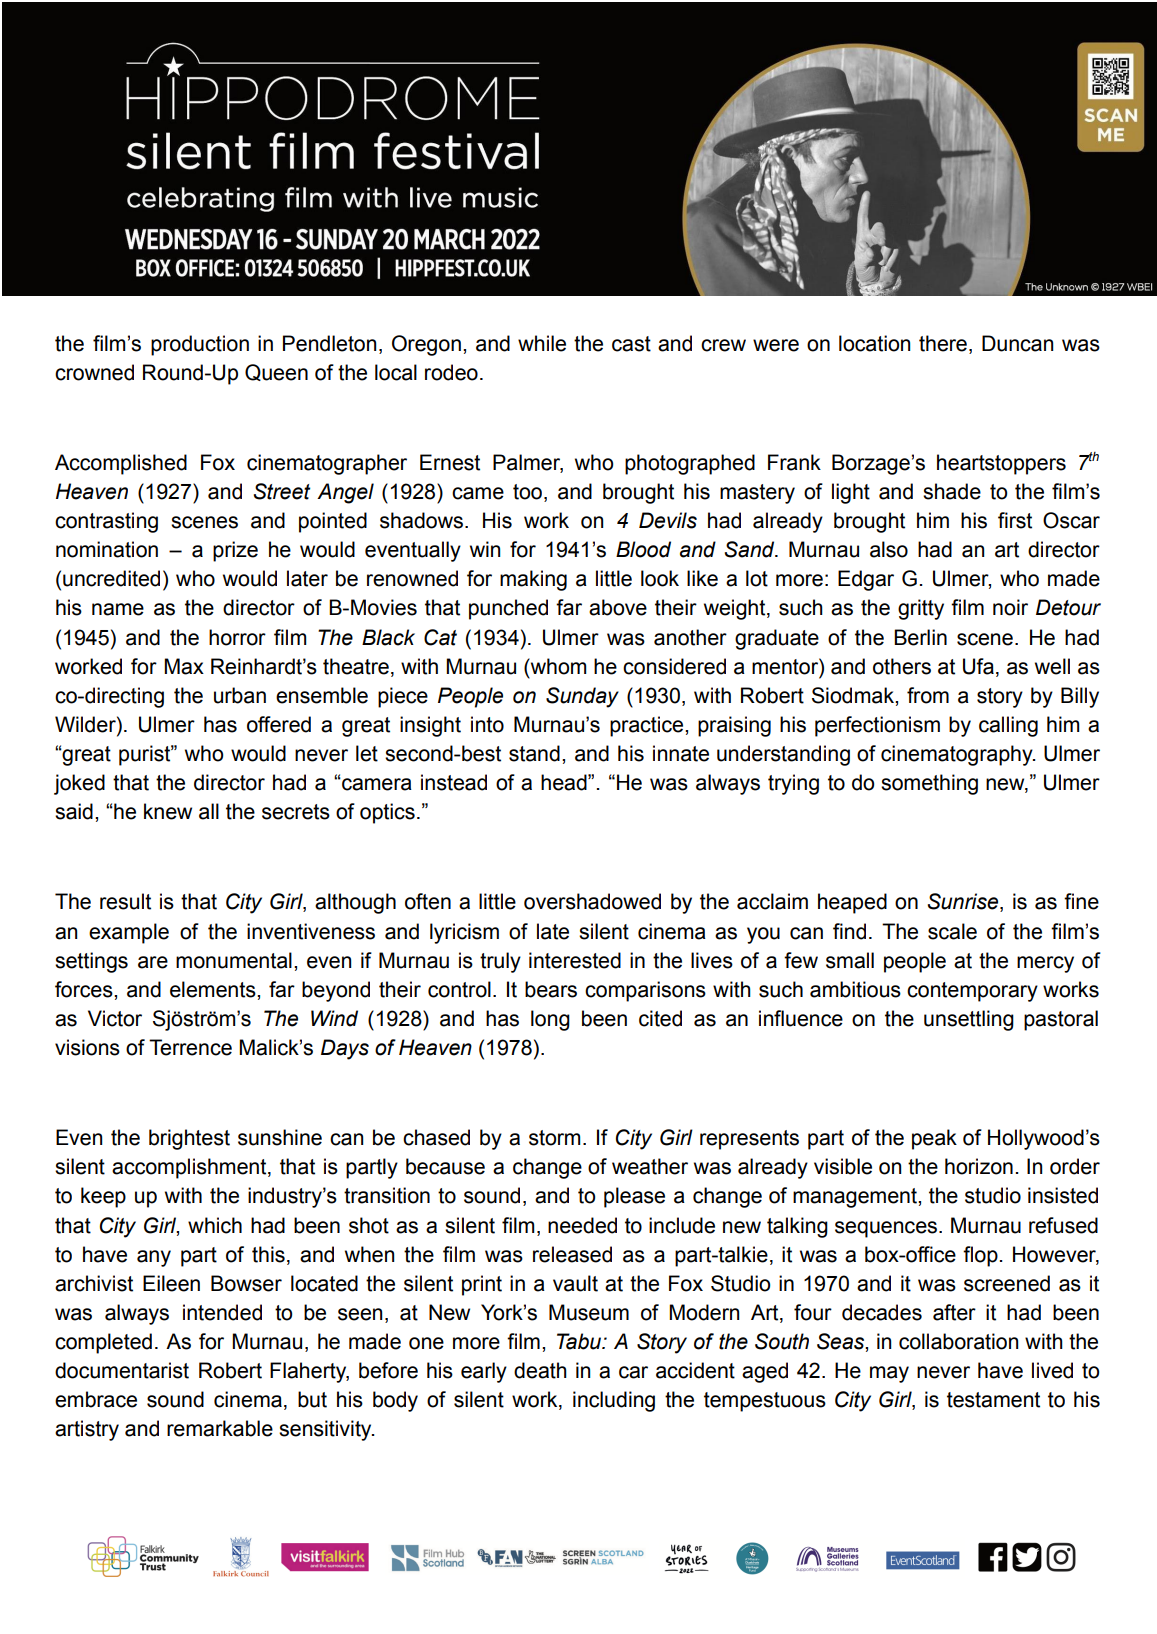  Describe the element at coordinates (943, 343) in the screenshot. I see `there` at that location.
